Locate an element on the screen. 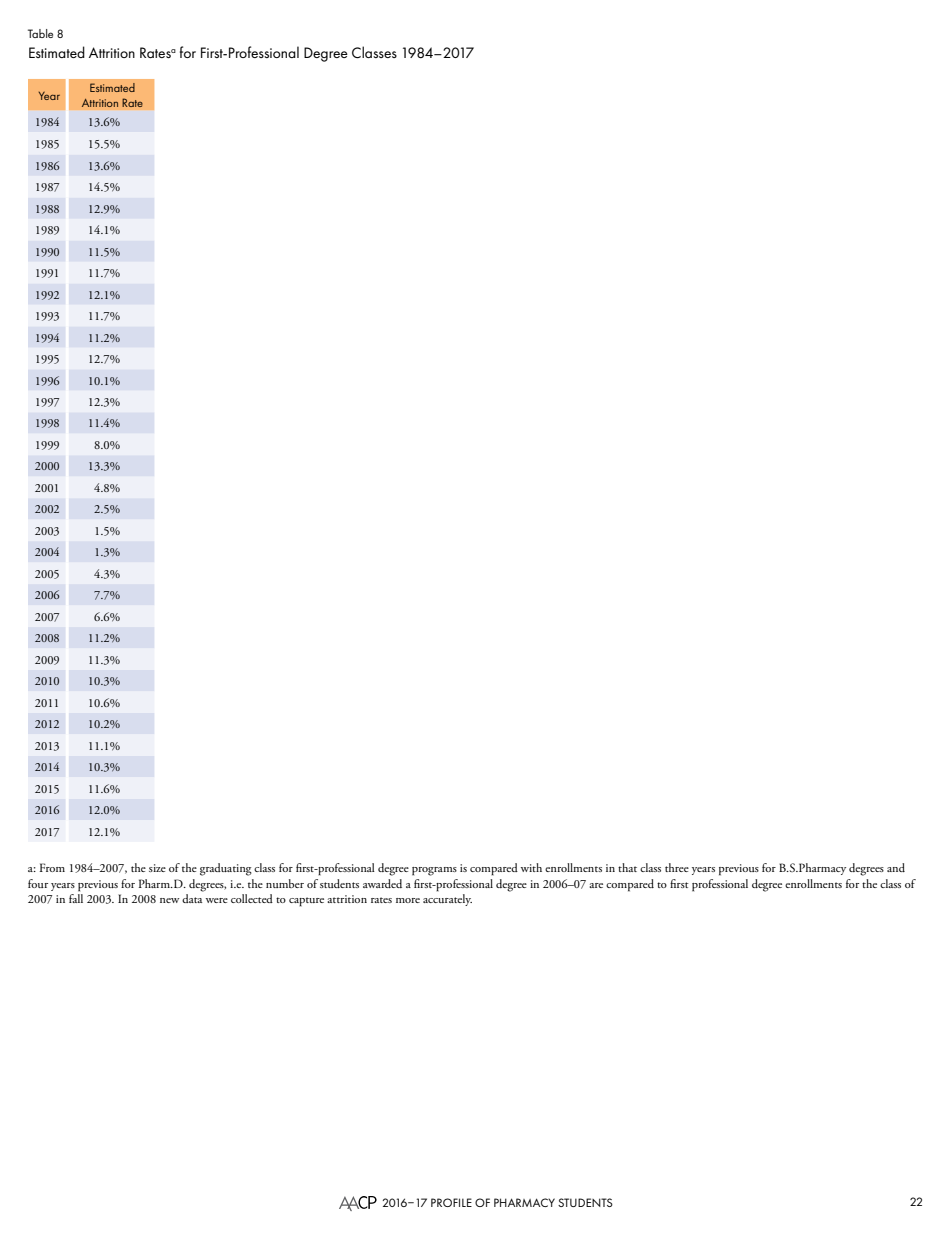 The height and width of the screenshot is (1233, 952). Table is located at coordinates (40, 33).
